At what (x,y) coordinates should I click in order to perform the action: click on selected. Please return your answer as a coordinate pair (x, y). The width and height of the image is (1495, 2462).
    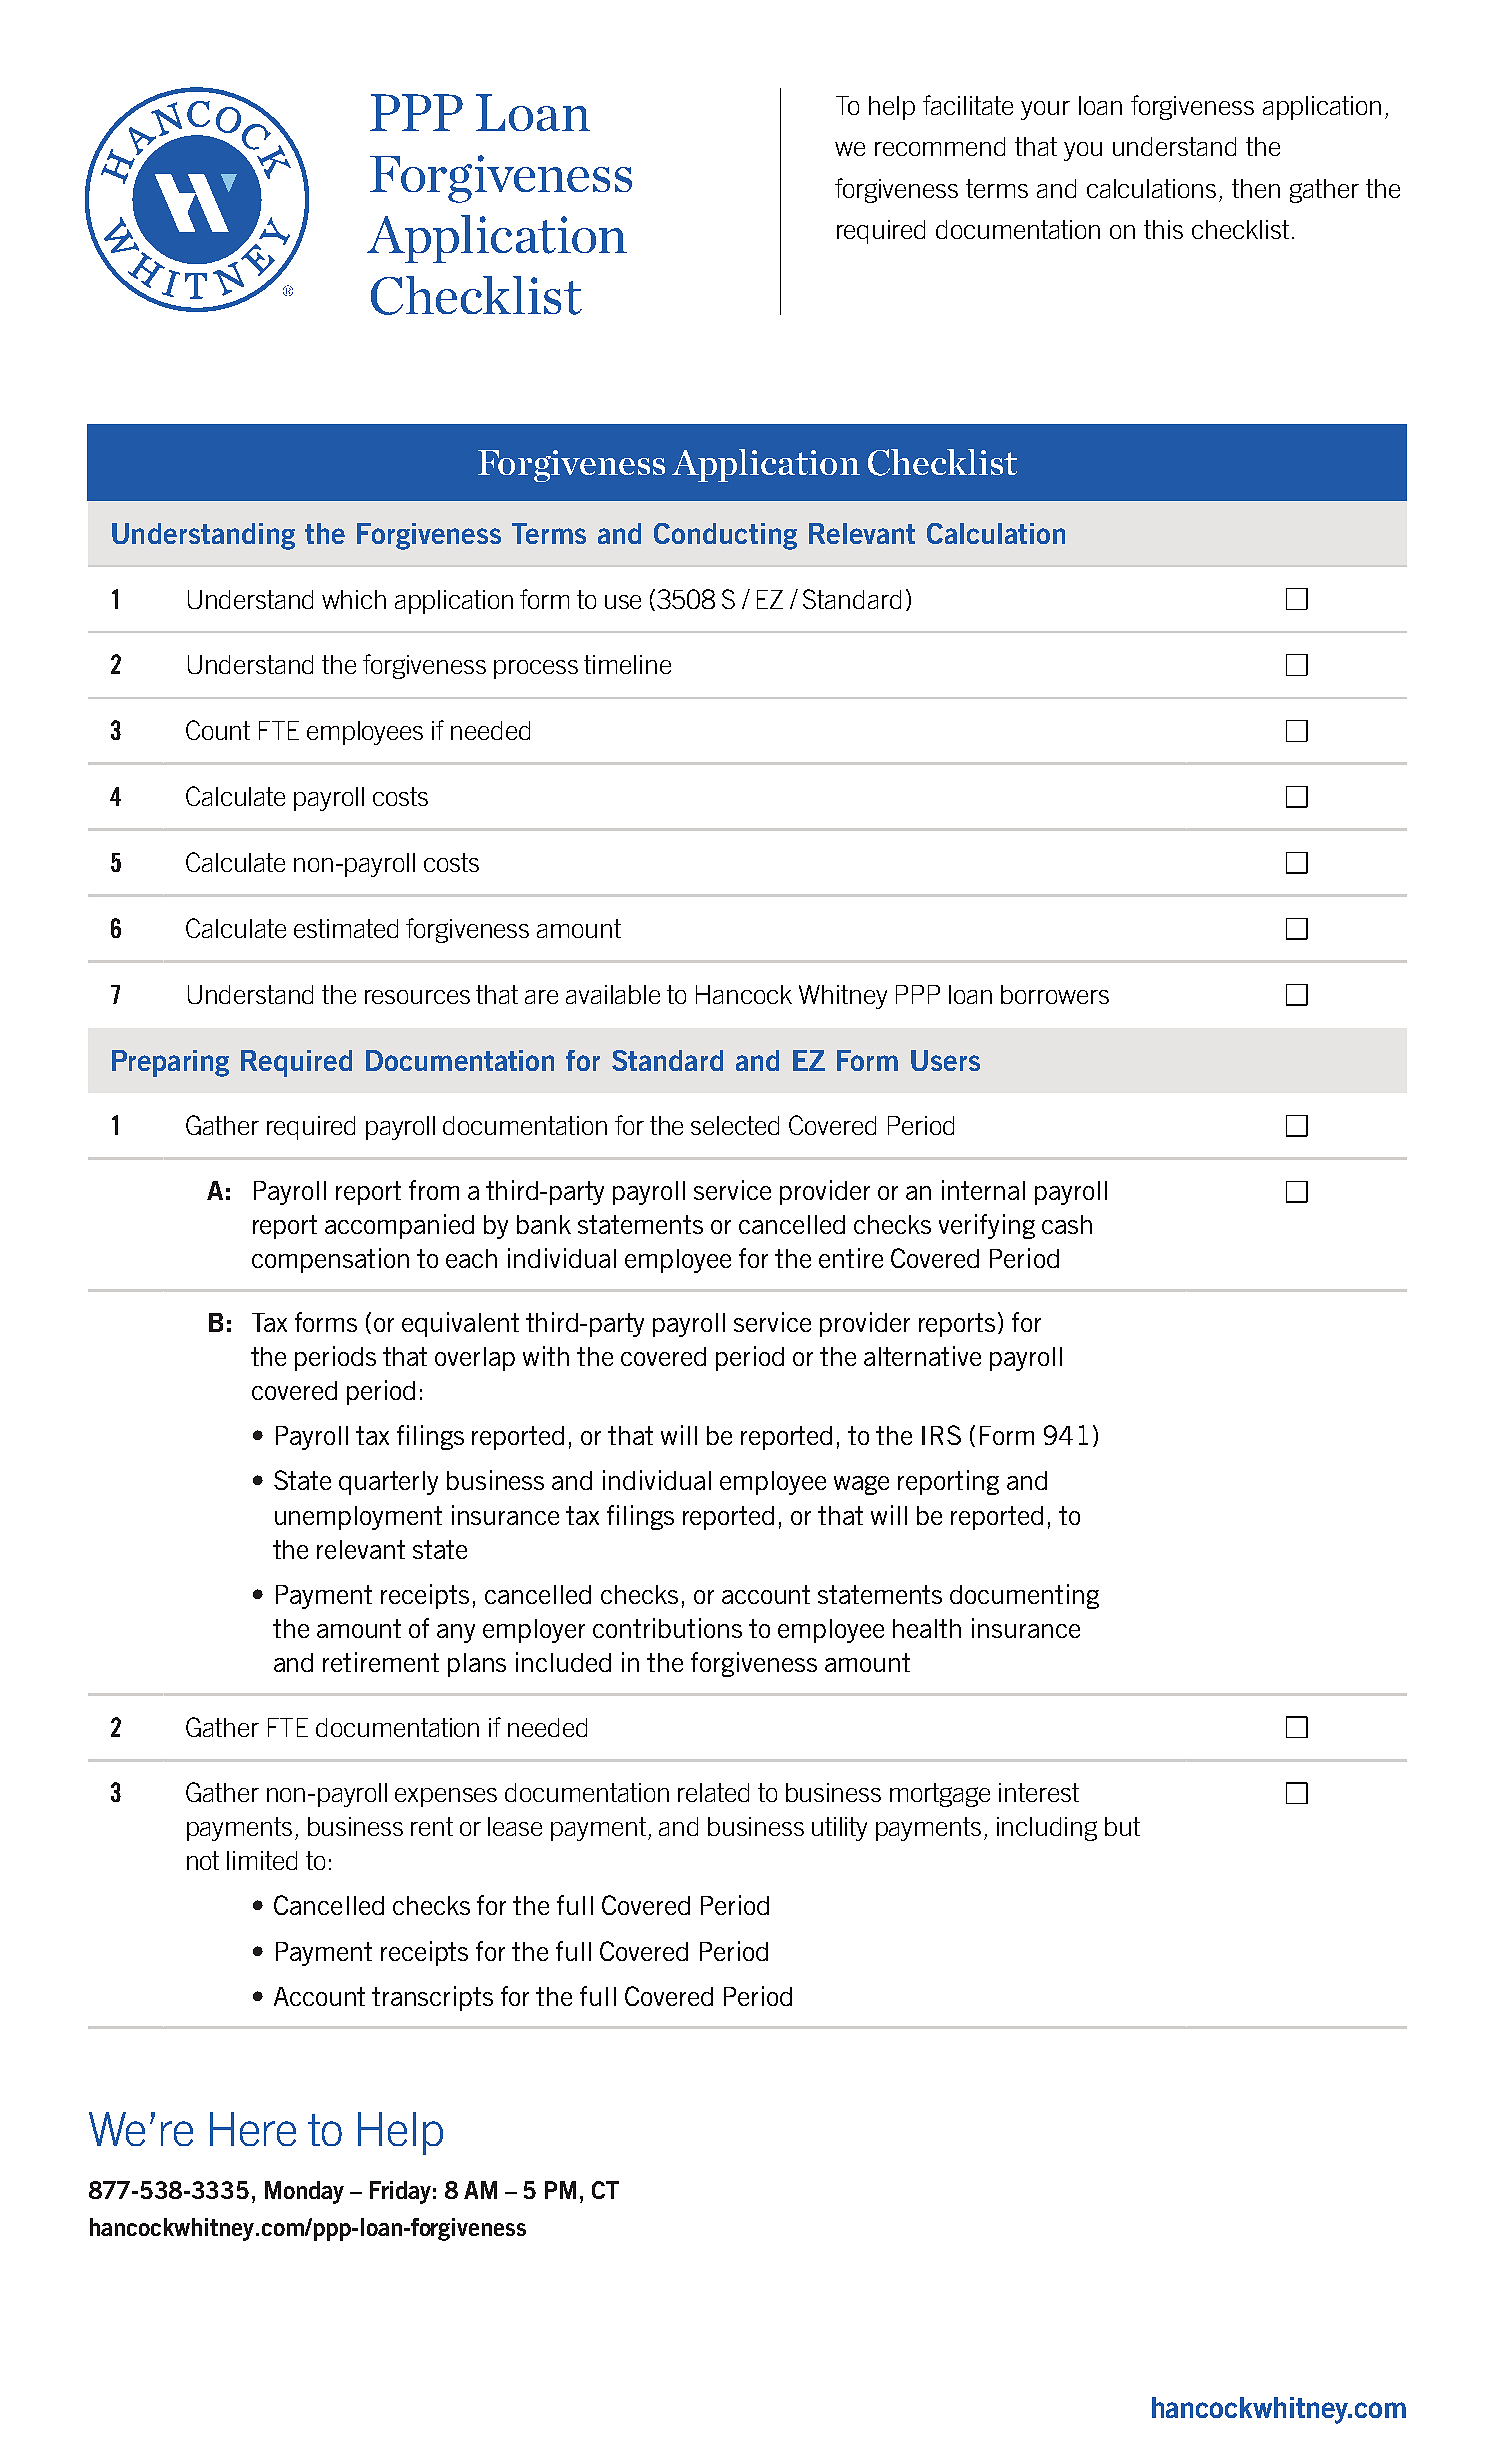
    Looking at the image, I should click on (735, 1125).
